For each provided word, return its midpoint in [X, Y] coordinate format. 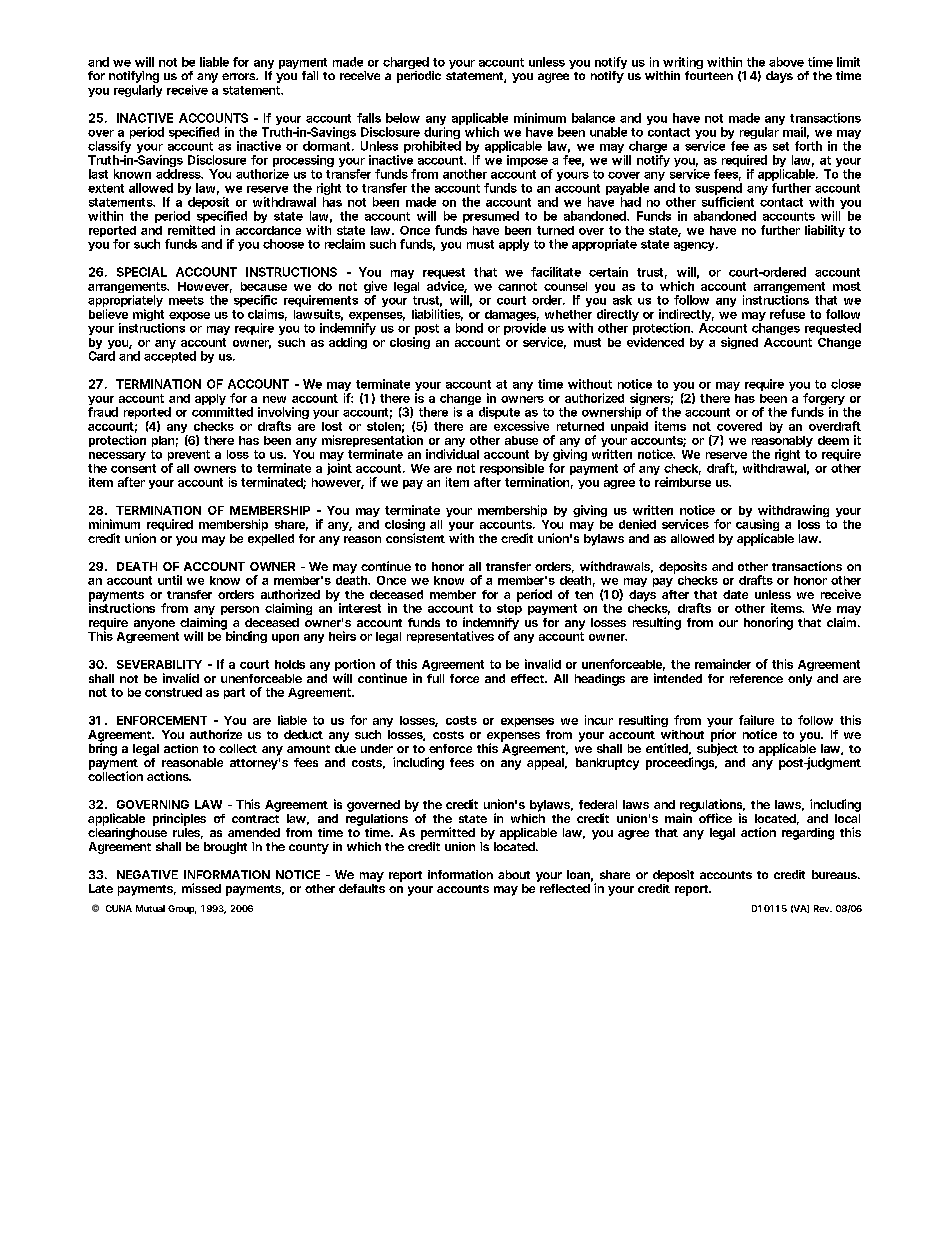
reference [756, 678]
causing [757, 526]
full [435, 678]
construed [173, 692]
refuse [787, 314]
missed [201, 888]
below [403, 118]
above [786, 62]
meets [186, 300]
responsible [512, 470]
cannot [517, 286]
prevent [189, 457]
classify [109, 148]
